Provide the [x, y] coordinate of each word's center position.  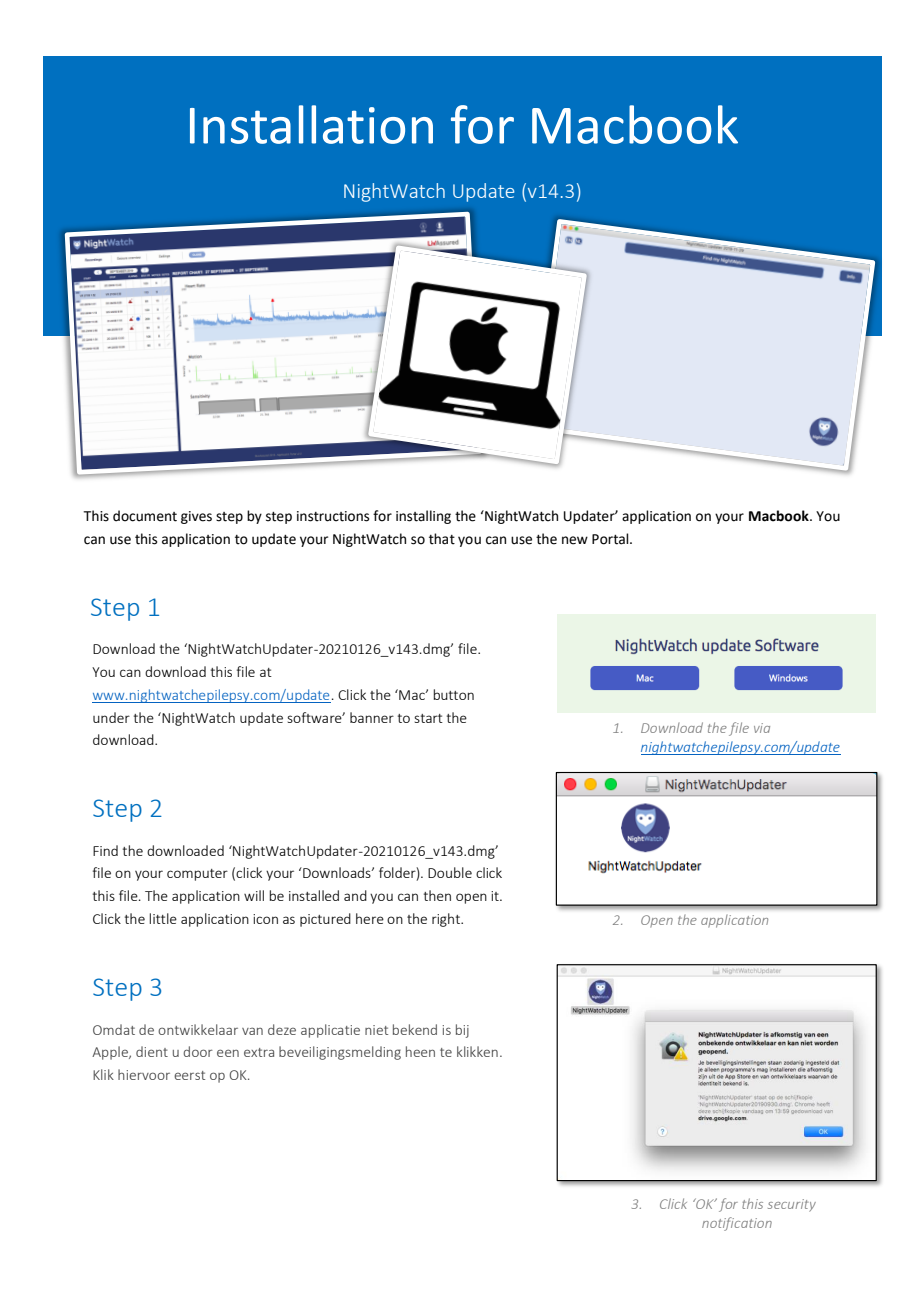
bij [462, 1031]
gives [196, 517]
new [575, 540]
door [198, 1051]
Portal [611, 539]
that [442, 539]
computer [197, 875]
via [762, 728]
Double [450, 872]
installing [423, 517]
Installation [311, 124]
